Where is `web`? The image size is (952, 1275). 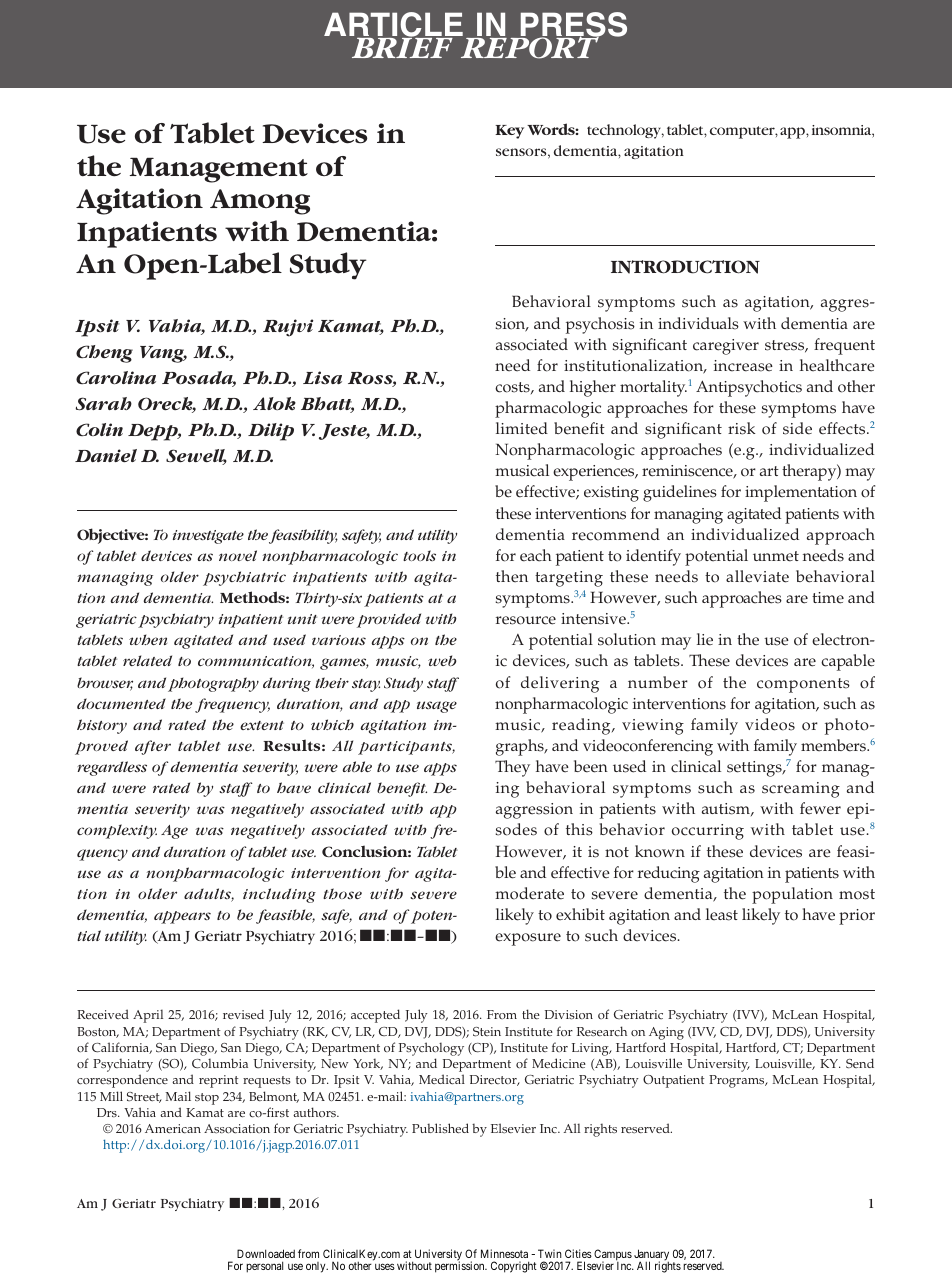 web is located at coordinates (442, 660).
